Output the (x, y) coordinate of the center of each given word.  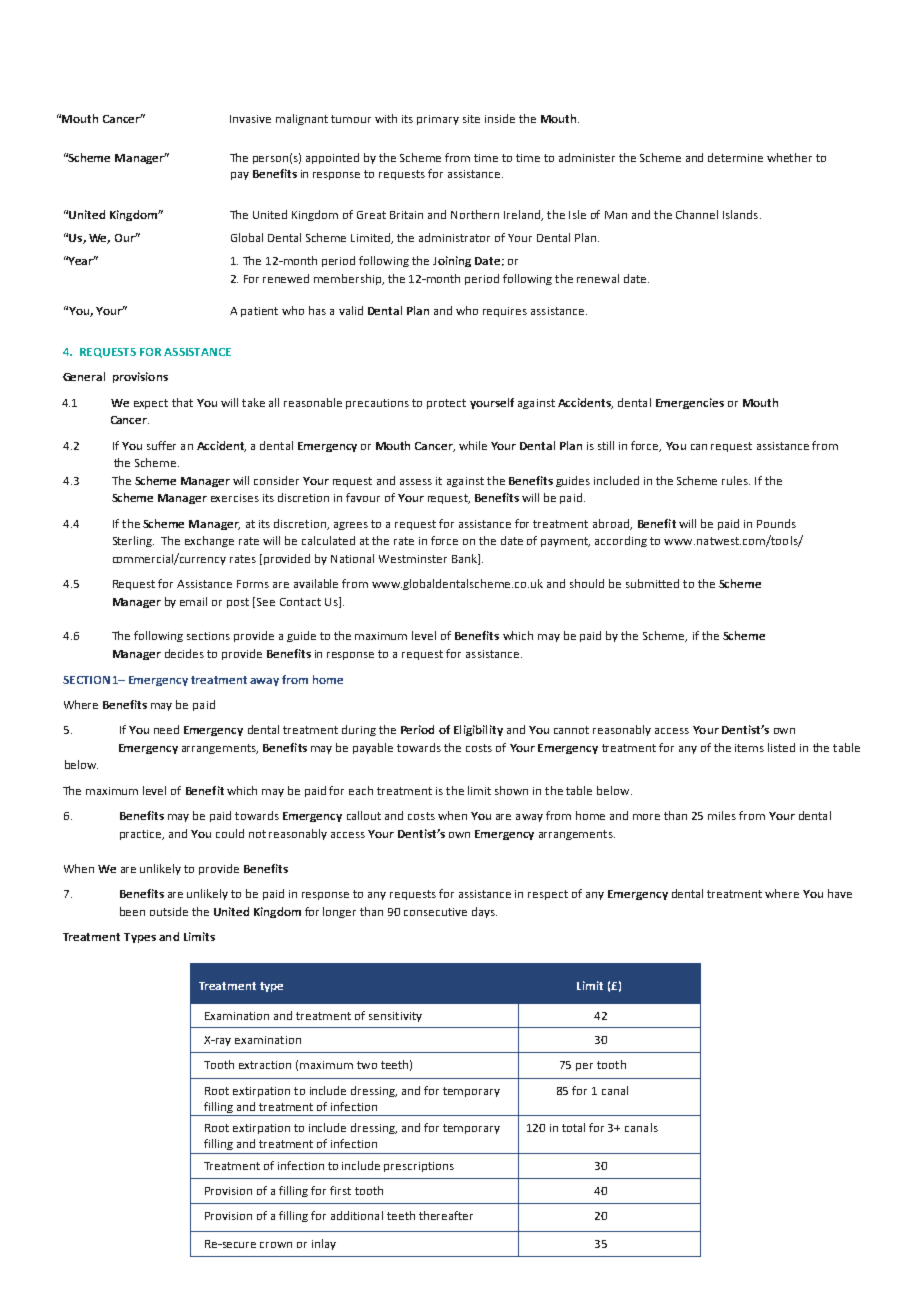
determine (735, 157)
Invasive (250, 119)
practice (142, 835)
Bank (465, 559)
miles (722, 815)
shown (511, 790)
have (840, 893)
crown (276, 1245)
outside (169, 911)
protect (446, 404)
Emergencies (690, 403)
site (471, 119)
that (182, 402)
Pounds (776, 523)
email (193, 601)
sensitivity (395, 1017)
